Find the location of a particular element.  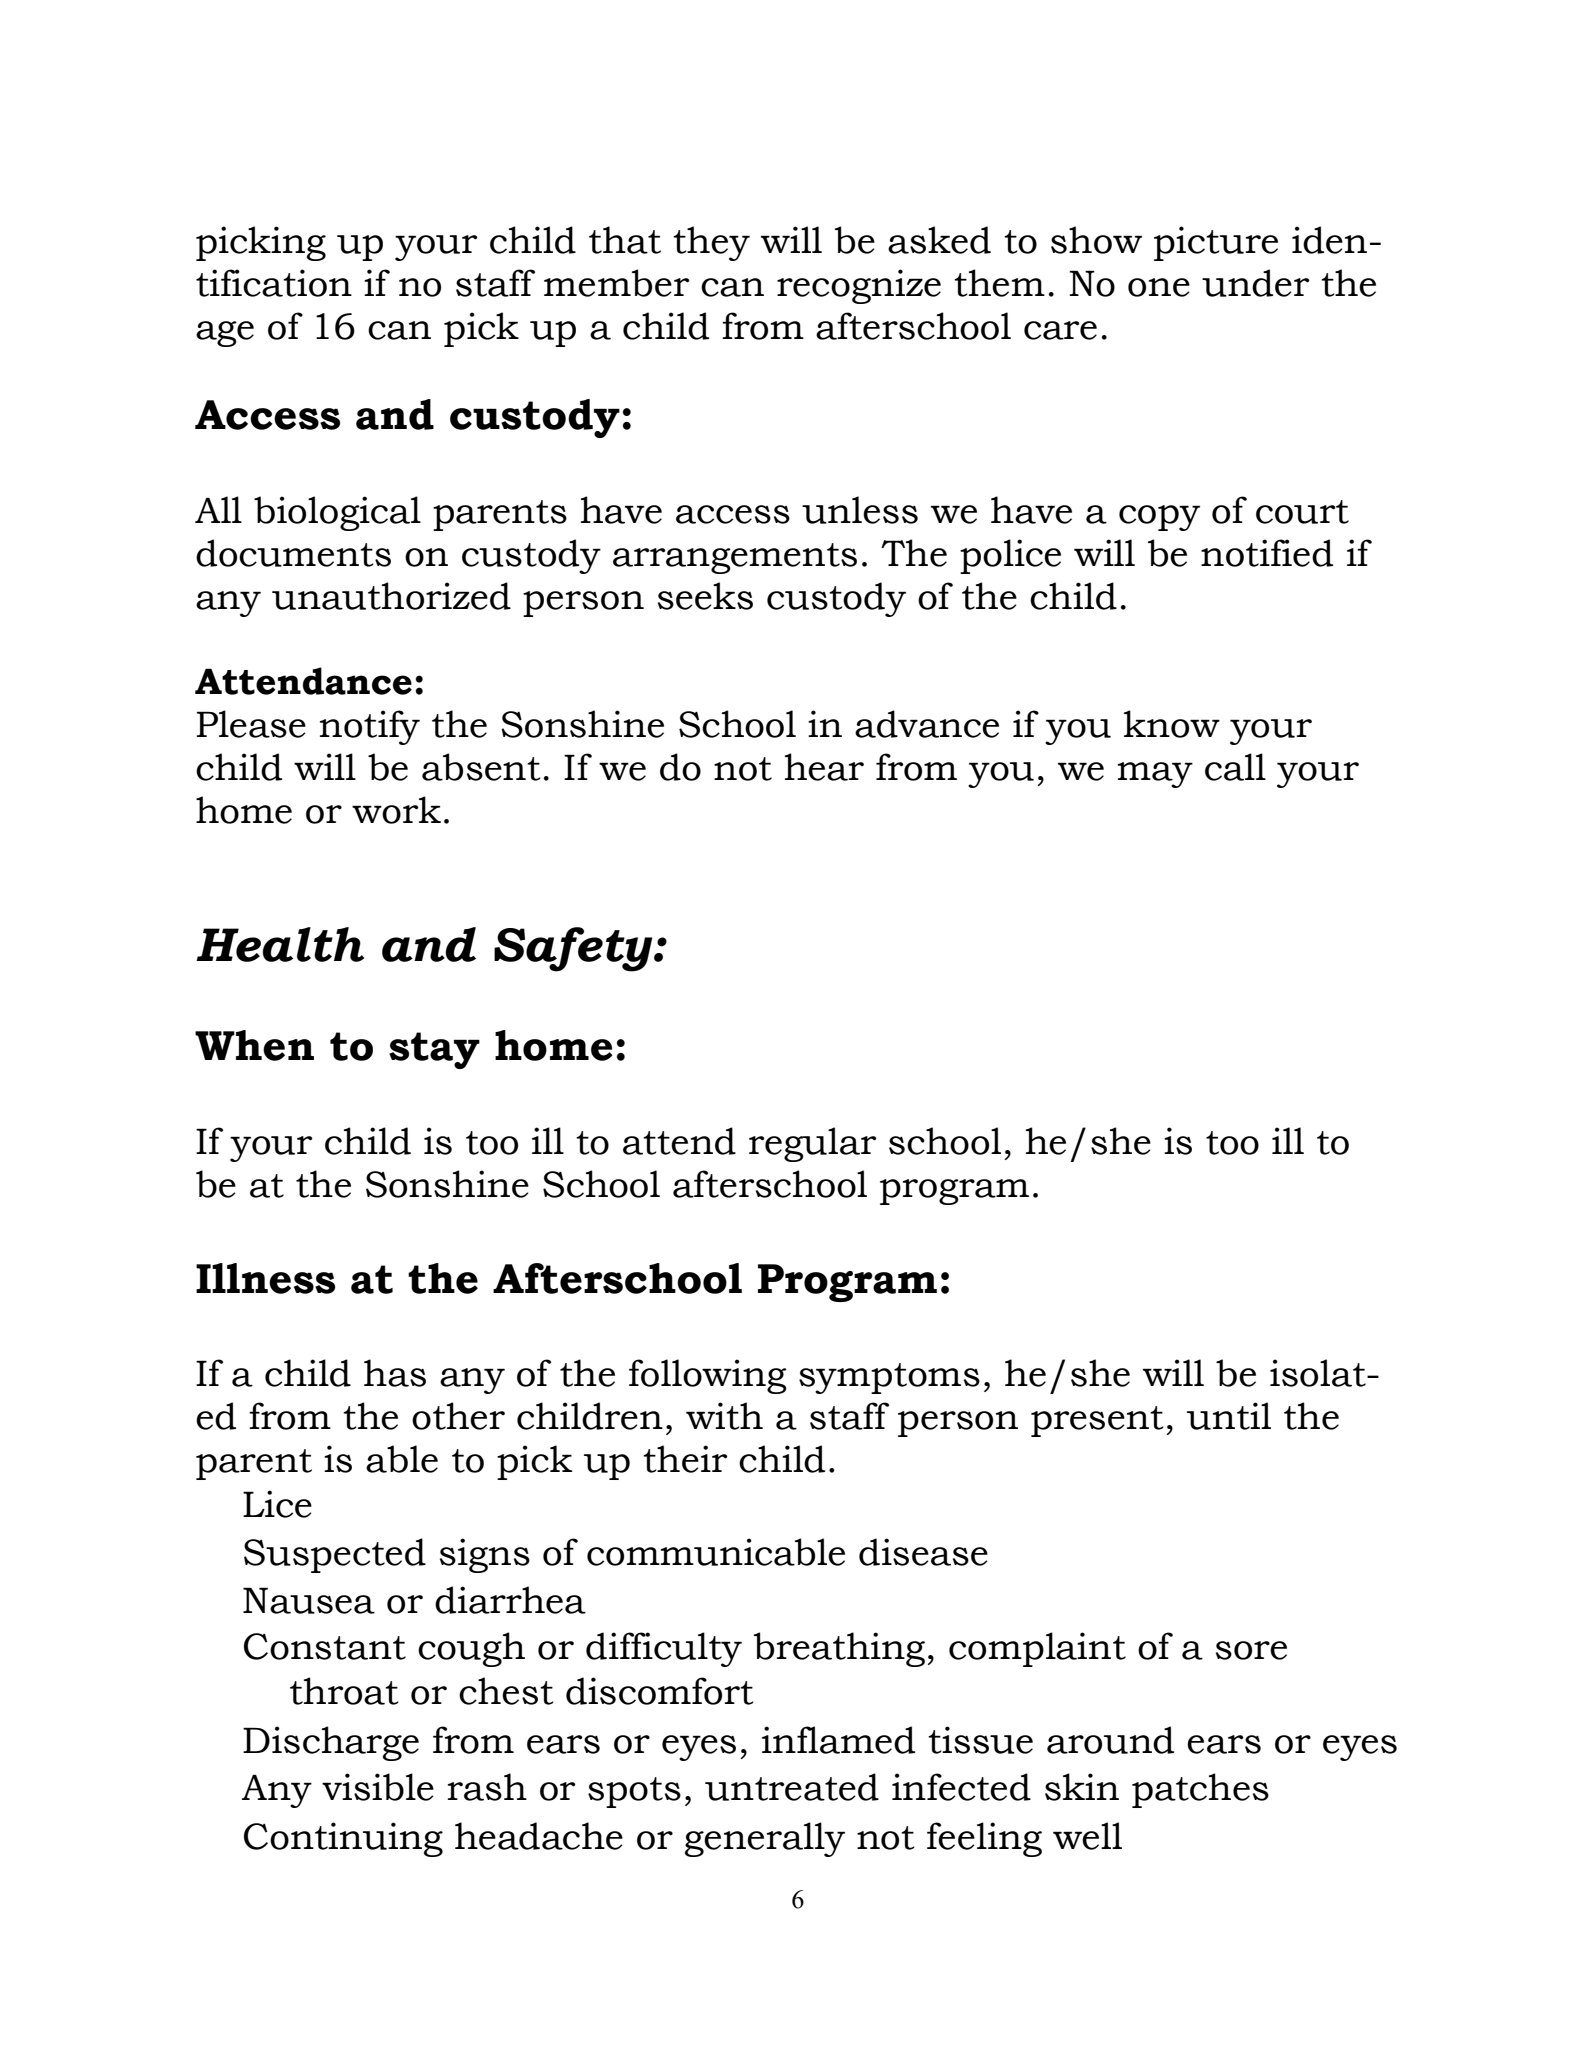

they is located at coordinates (711, 243).
